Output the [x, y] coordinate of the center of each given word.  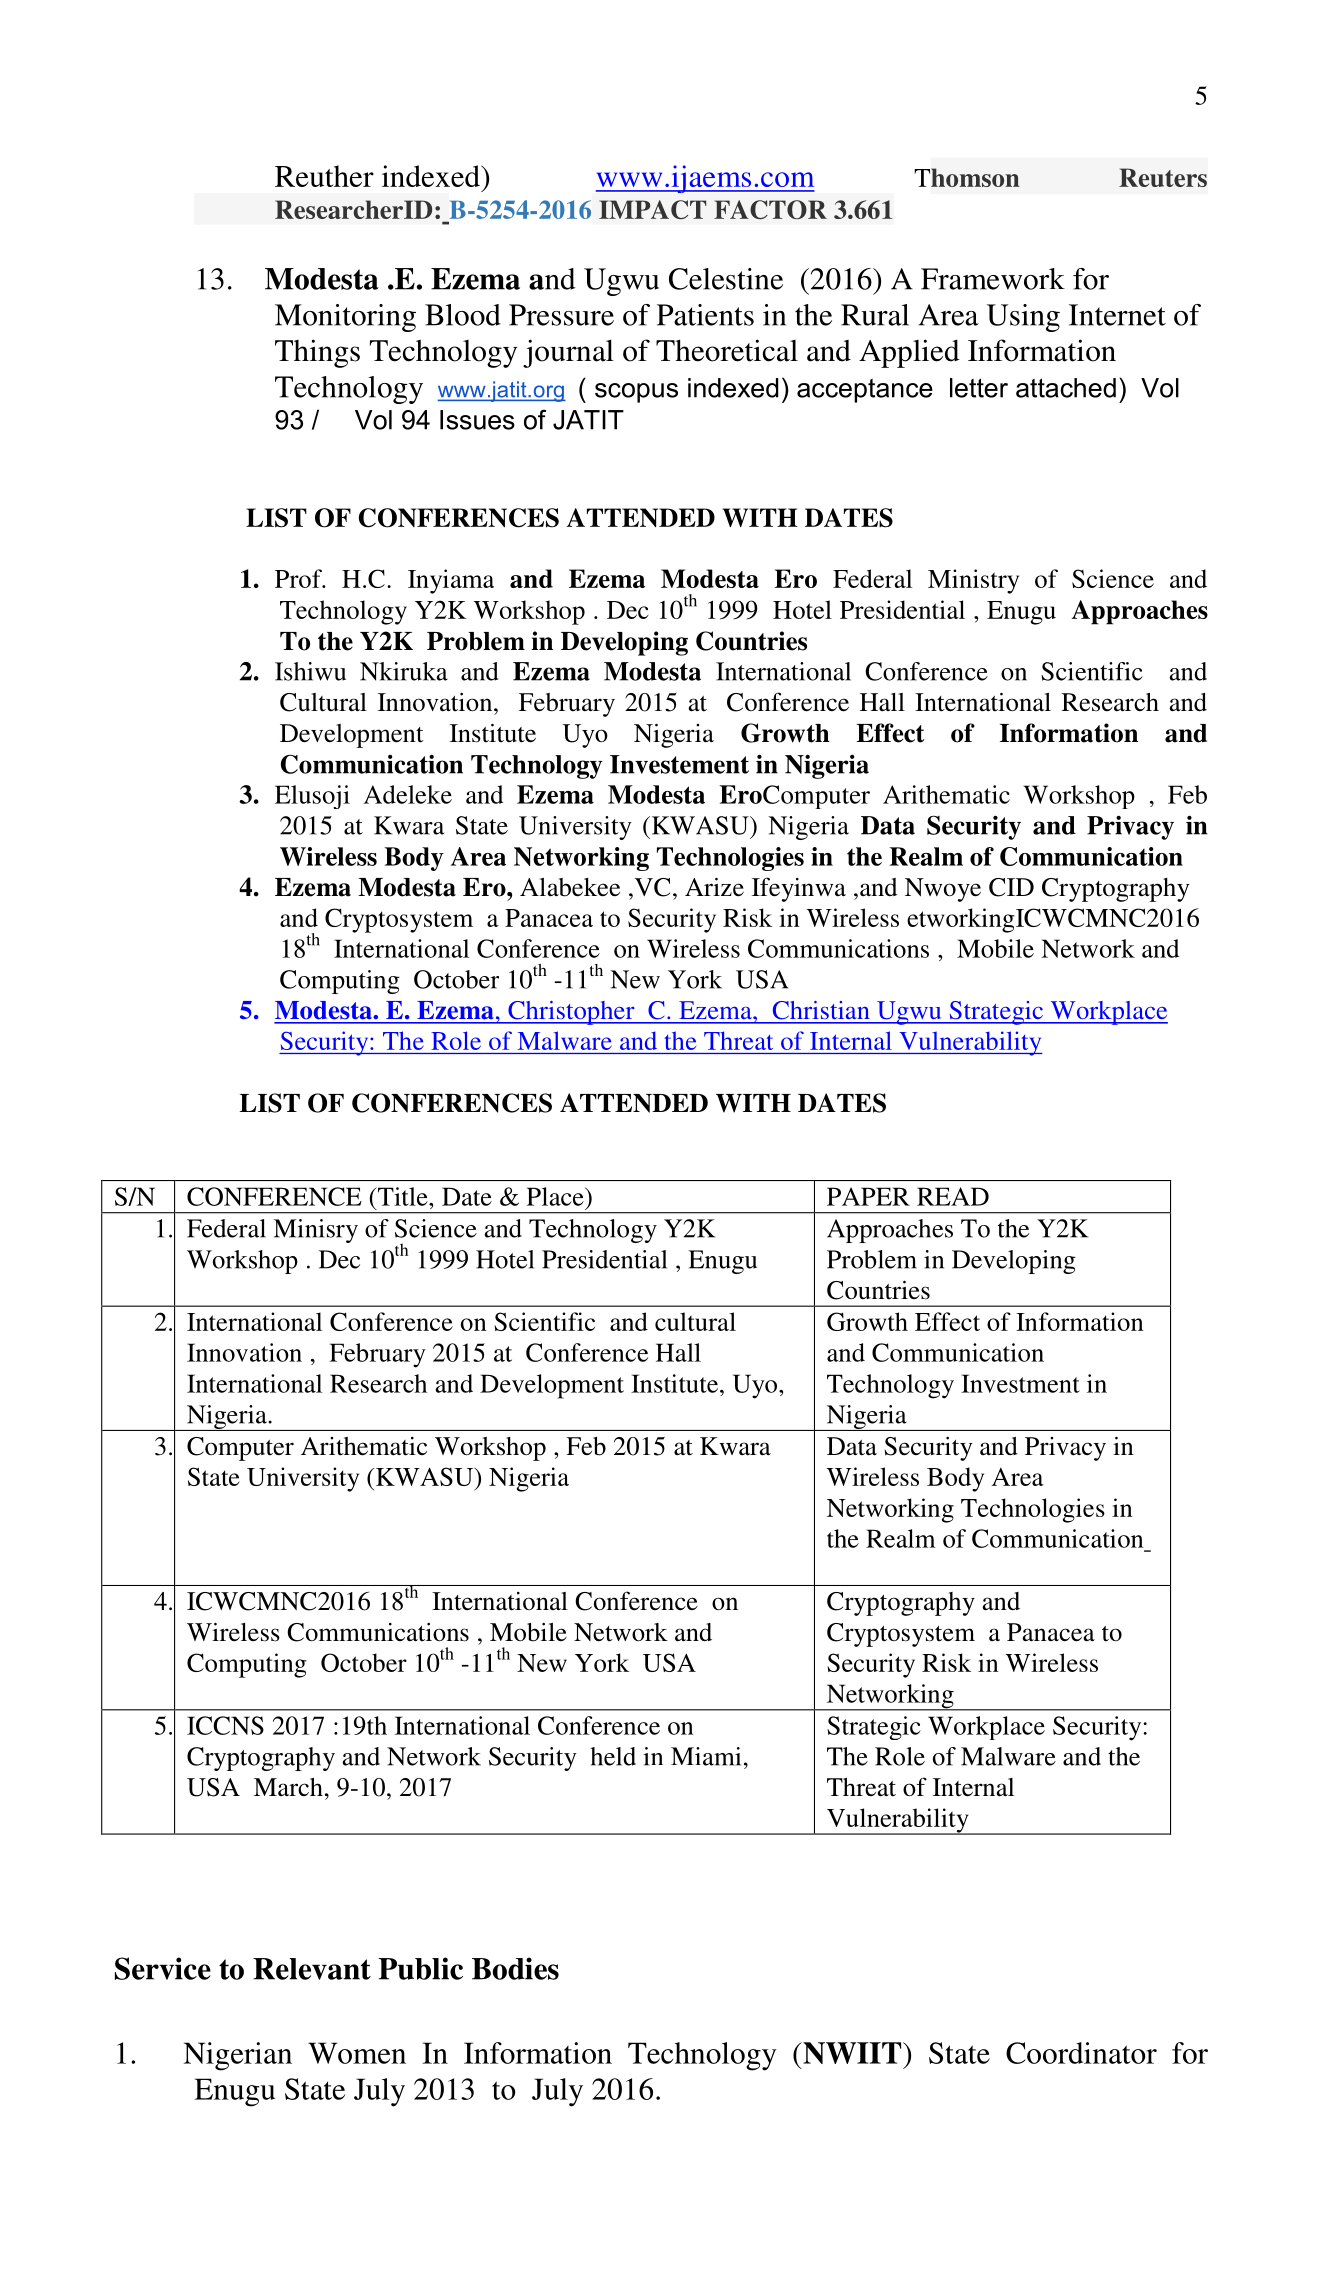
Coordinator [1081, 2053]
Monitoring [345, 318]
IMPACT [653, 209]
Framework [993, 279]
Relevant [312, 1969]
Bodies [515, 1968]
